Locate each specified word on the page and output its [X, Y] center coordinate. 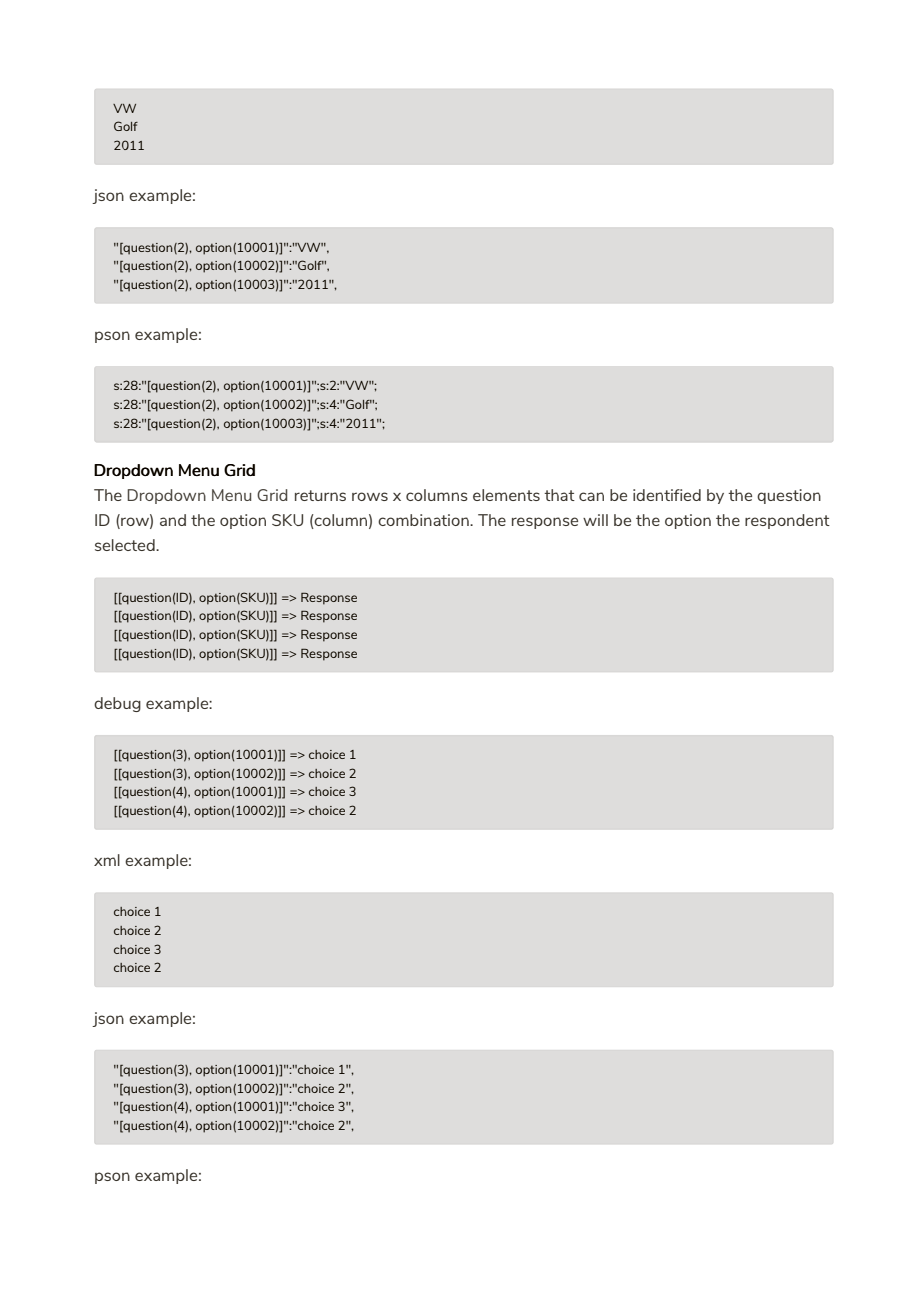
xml [107, 860]
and [173, 520]
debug [117, 704]
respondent [787, 521]
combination [424, 520]
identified [667, 495]
